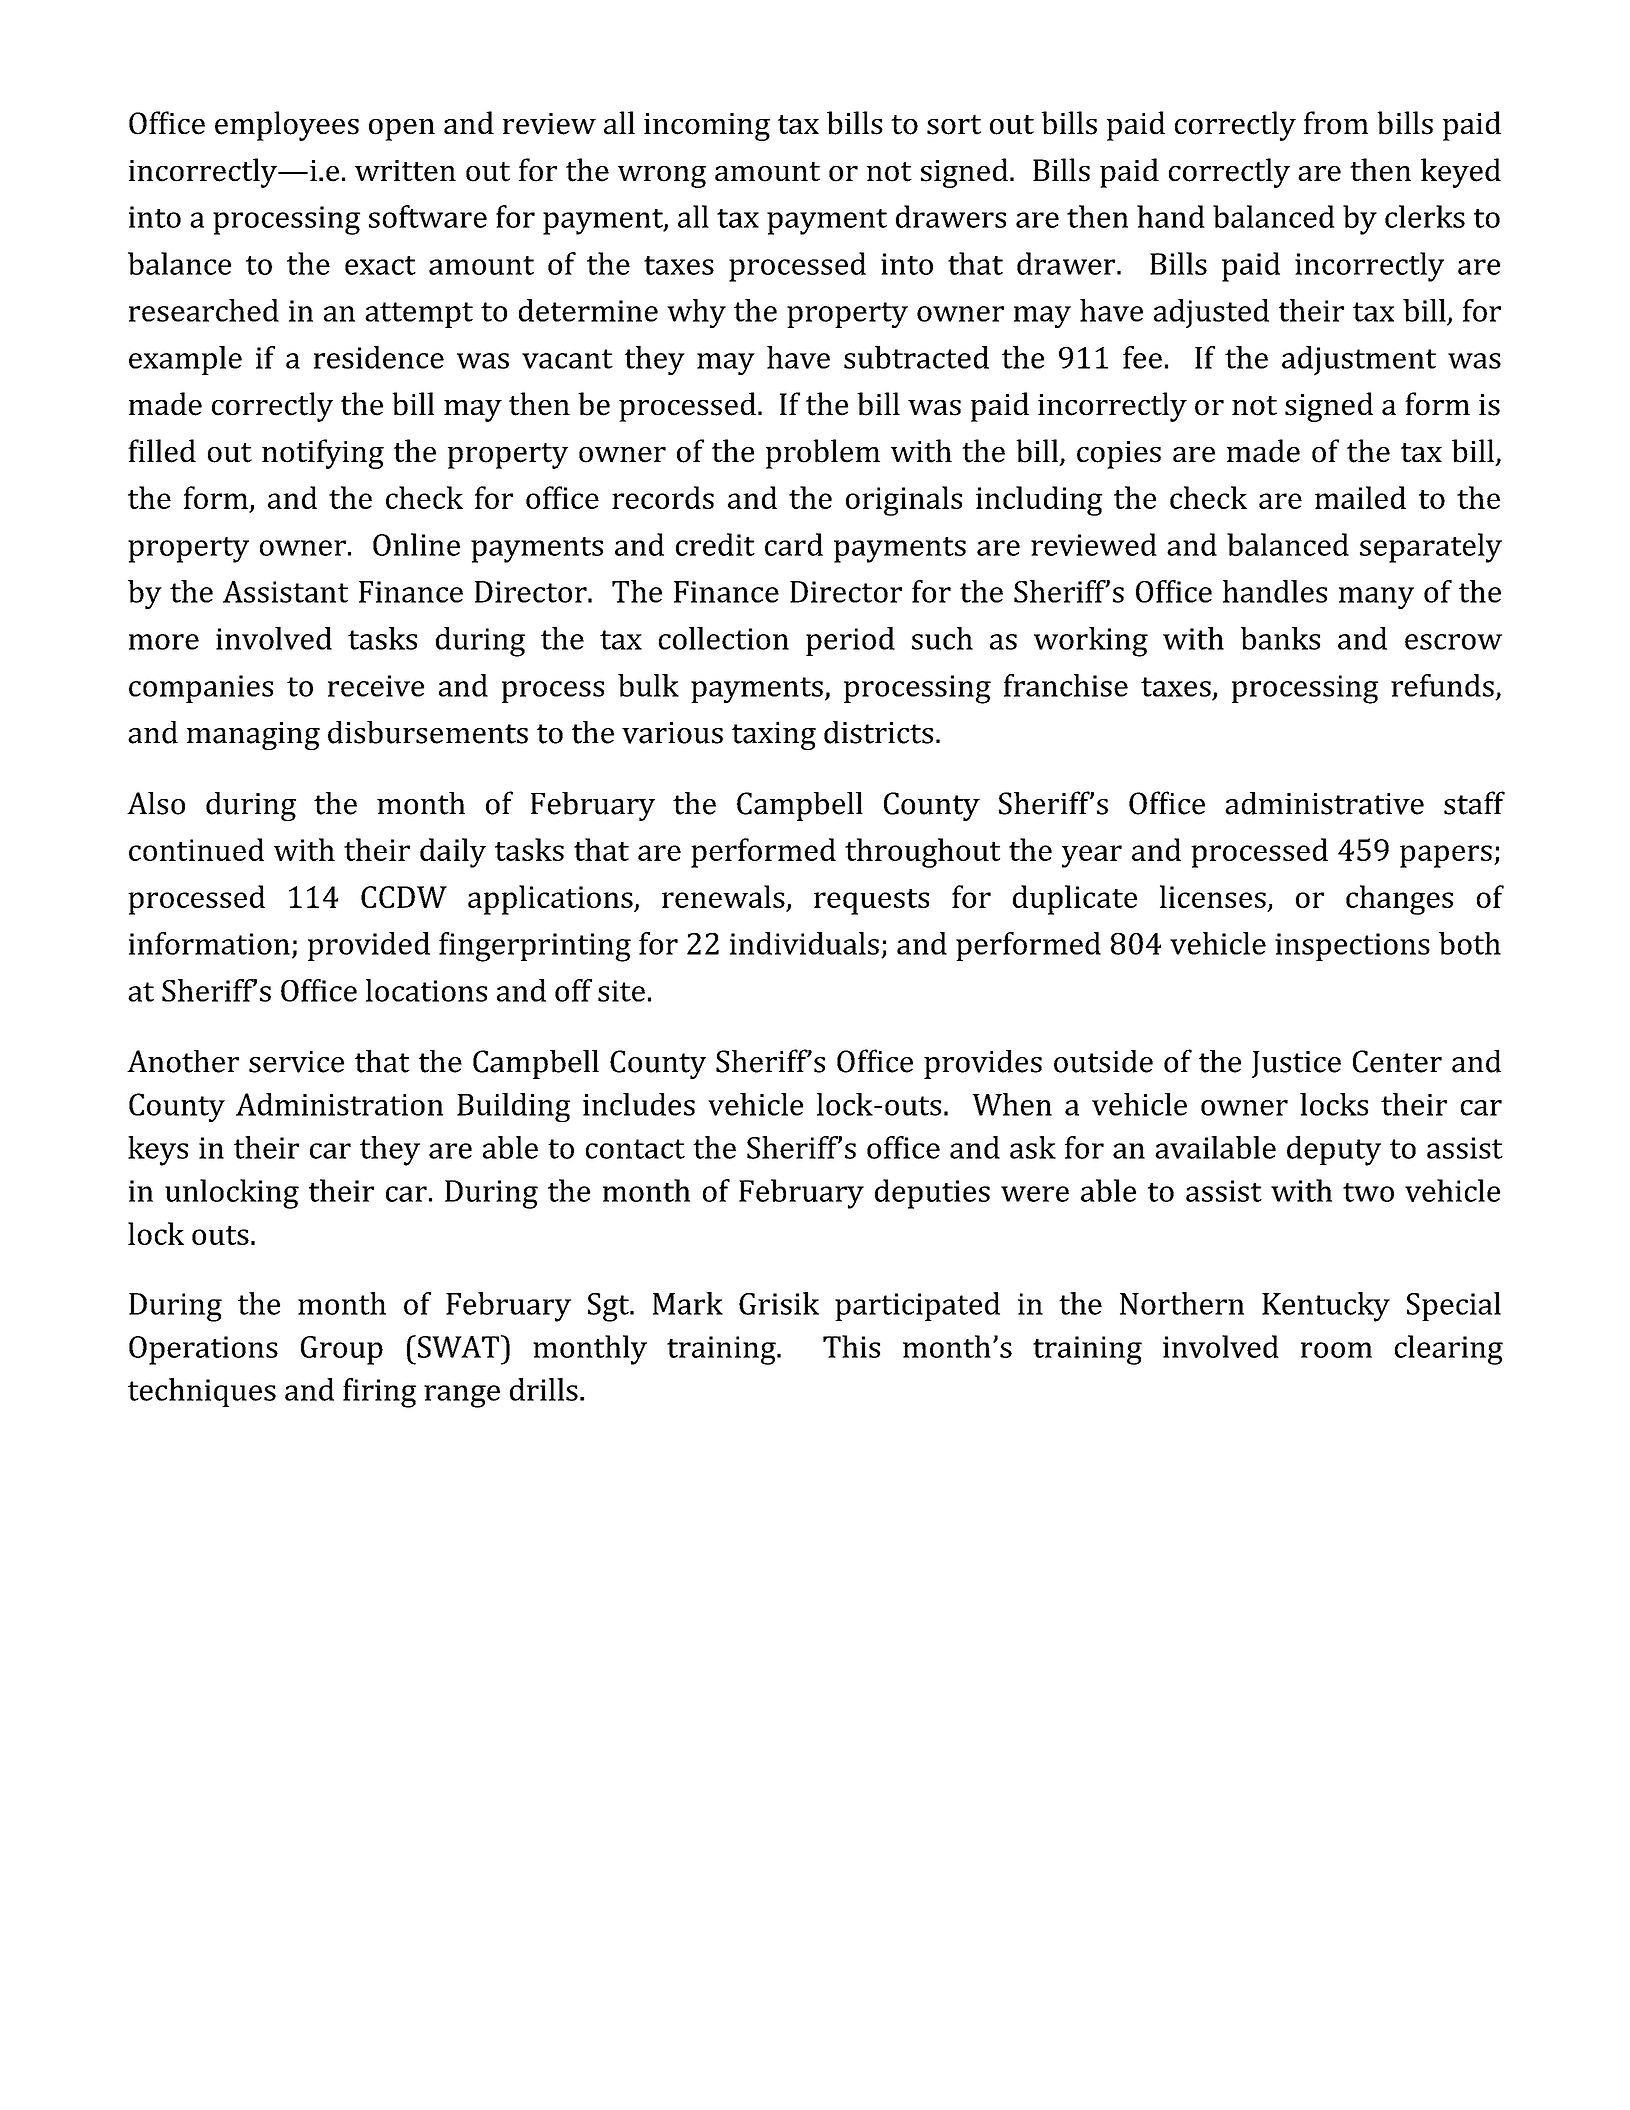 This image has height=2110, width=1630. I want to click on provided, so click(369, 946).
